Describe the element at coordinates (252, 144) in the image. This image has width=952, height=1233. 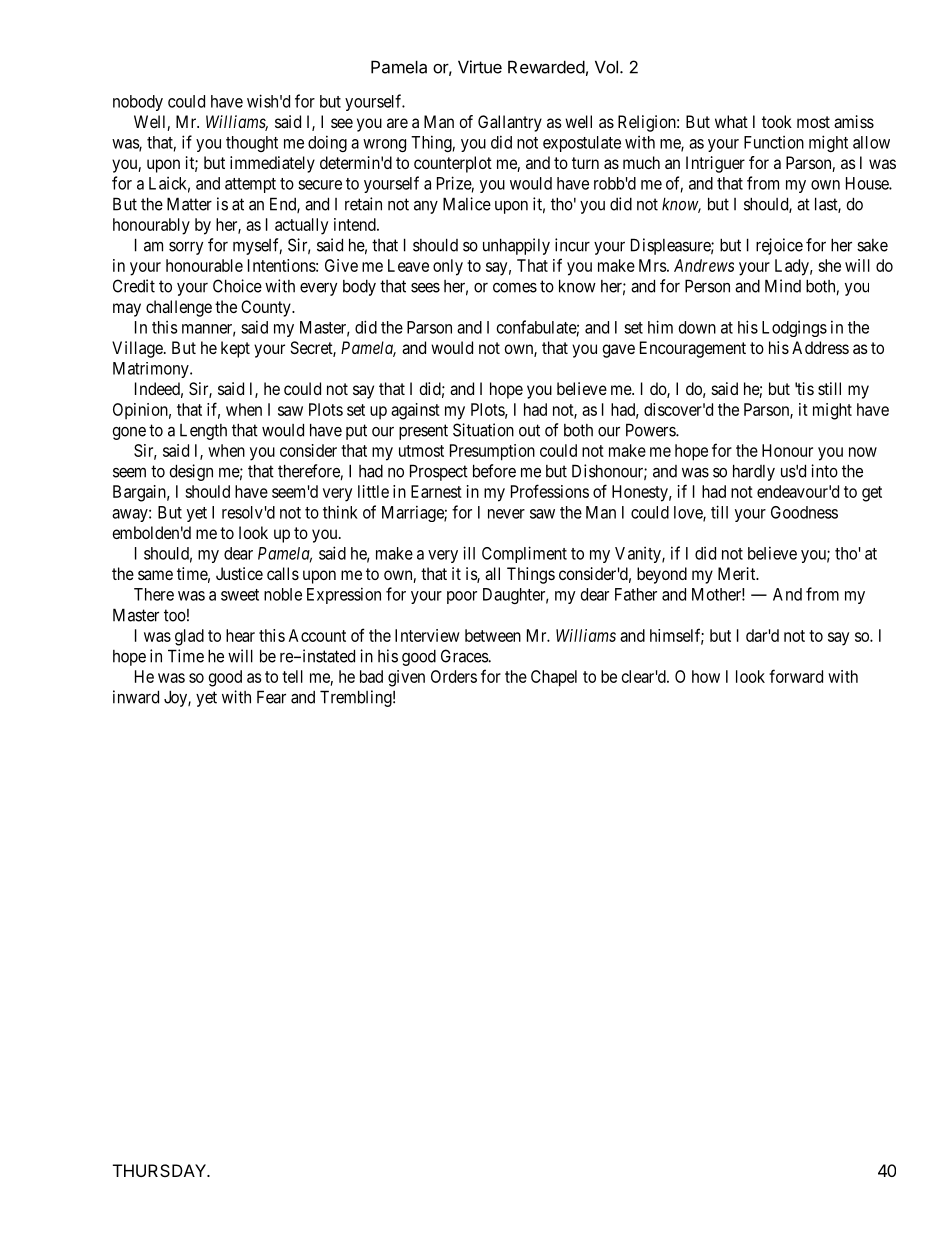
I see `thought` at that location.
